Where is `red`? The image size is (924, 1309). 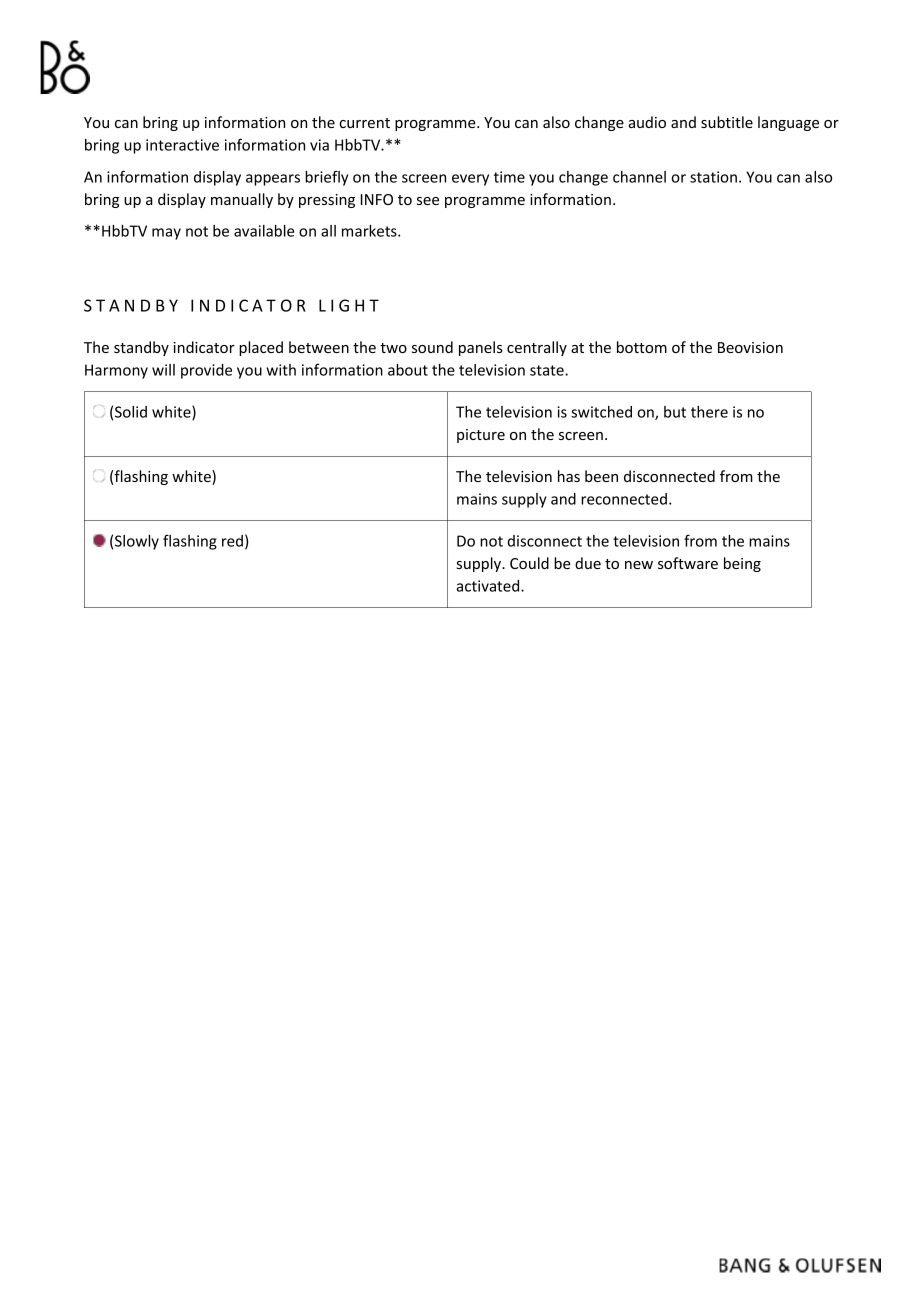 red is located at coordinates (232, 541).
